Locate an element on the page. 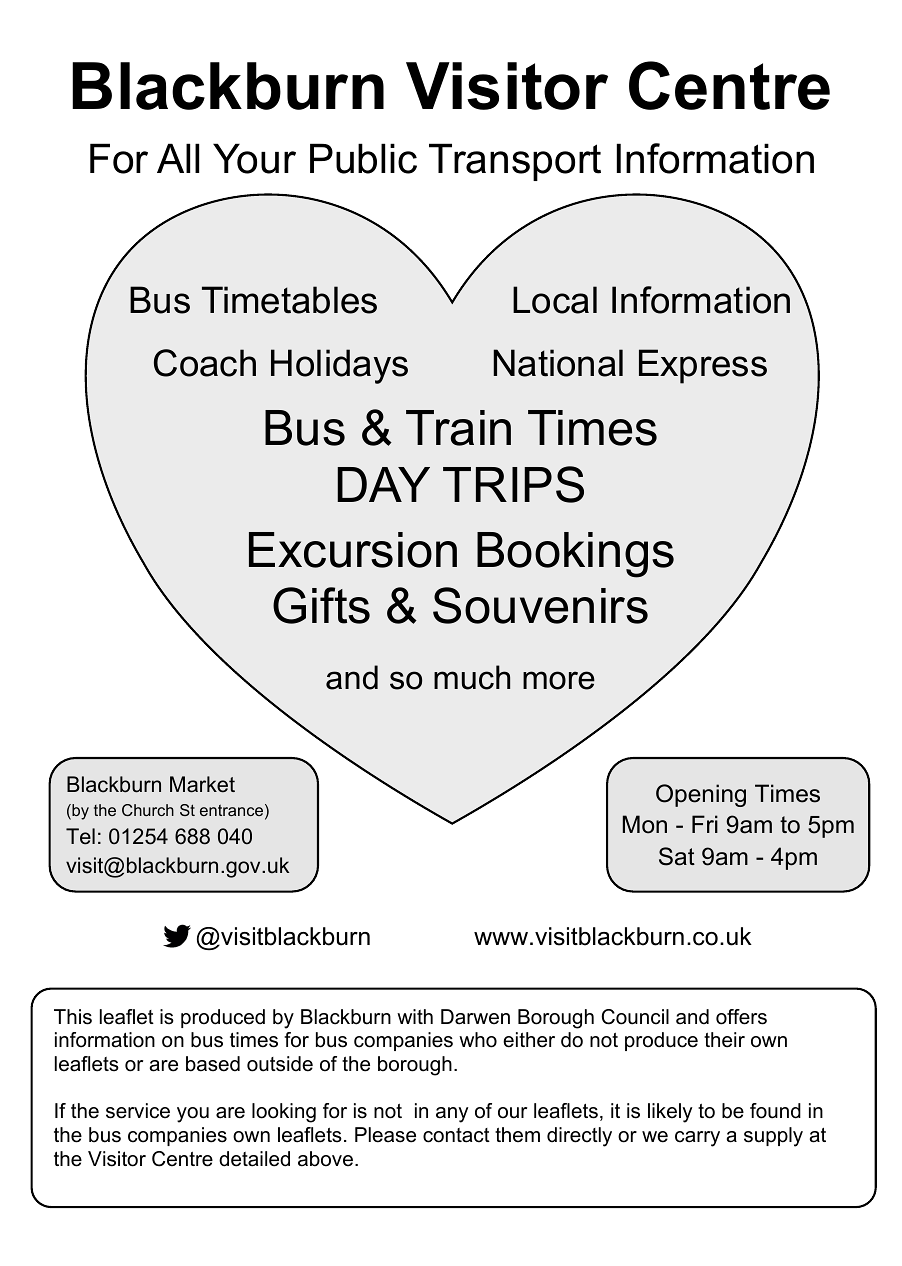 The width and height of the image is (902, 1266). service is located at coordinates (138, 1111).
